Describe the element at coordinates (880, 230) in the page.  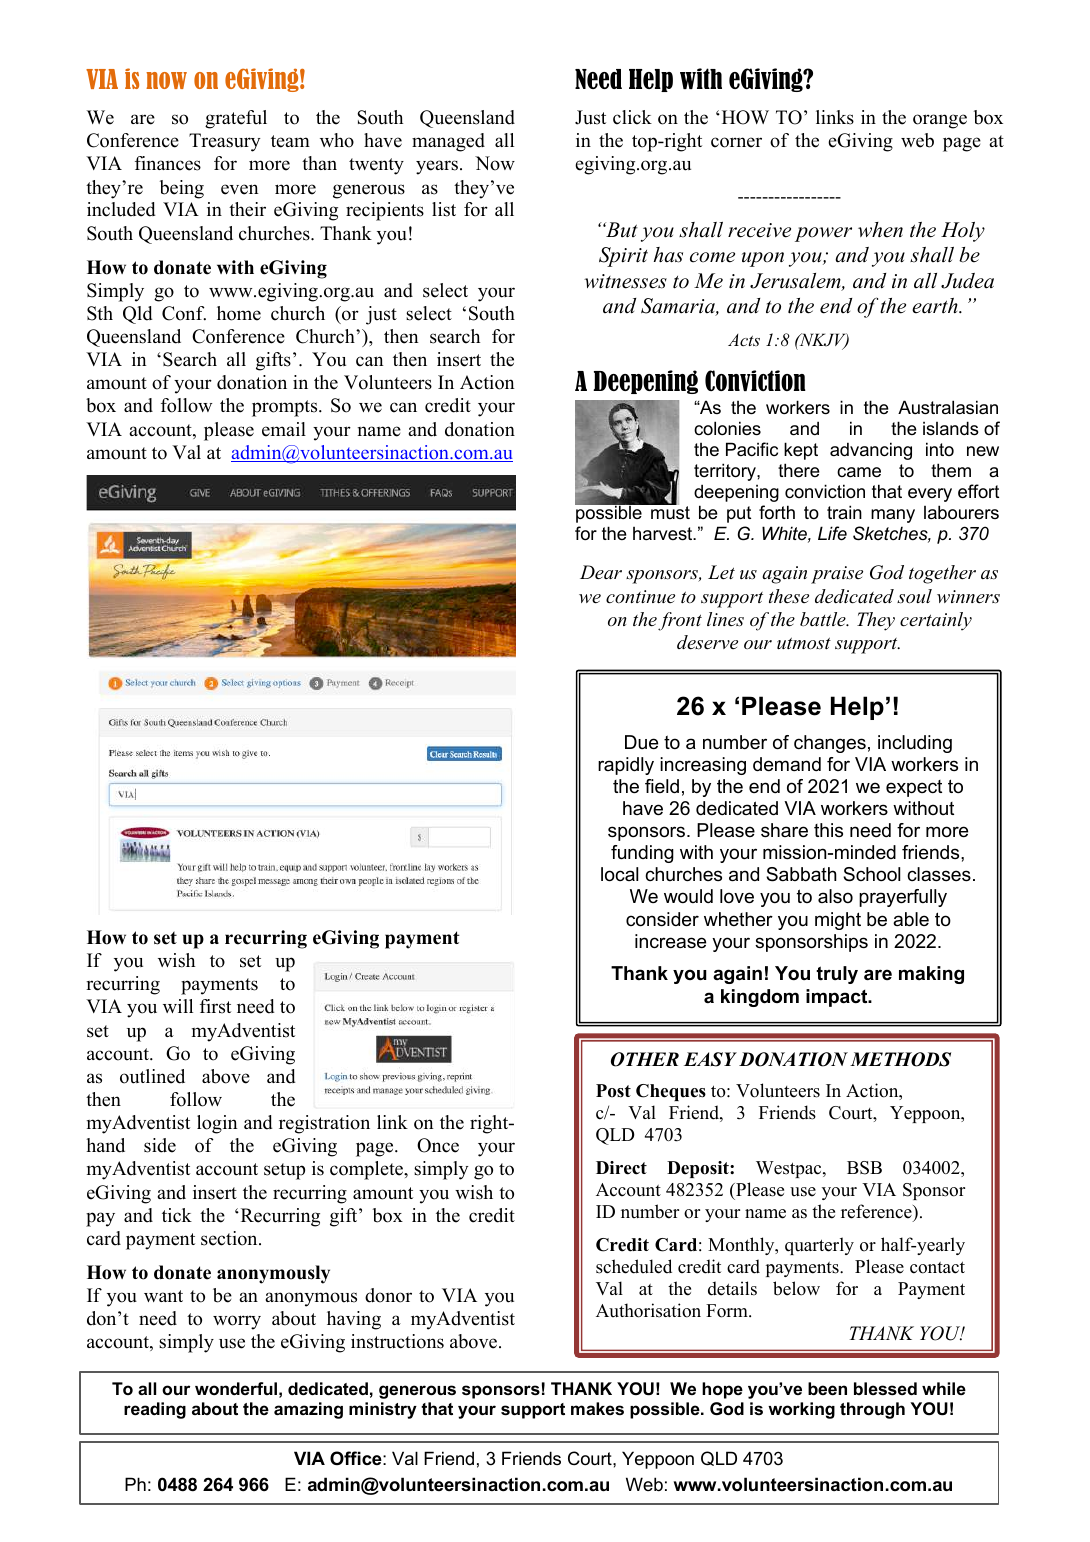
I see `when` at that location.
